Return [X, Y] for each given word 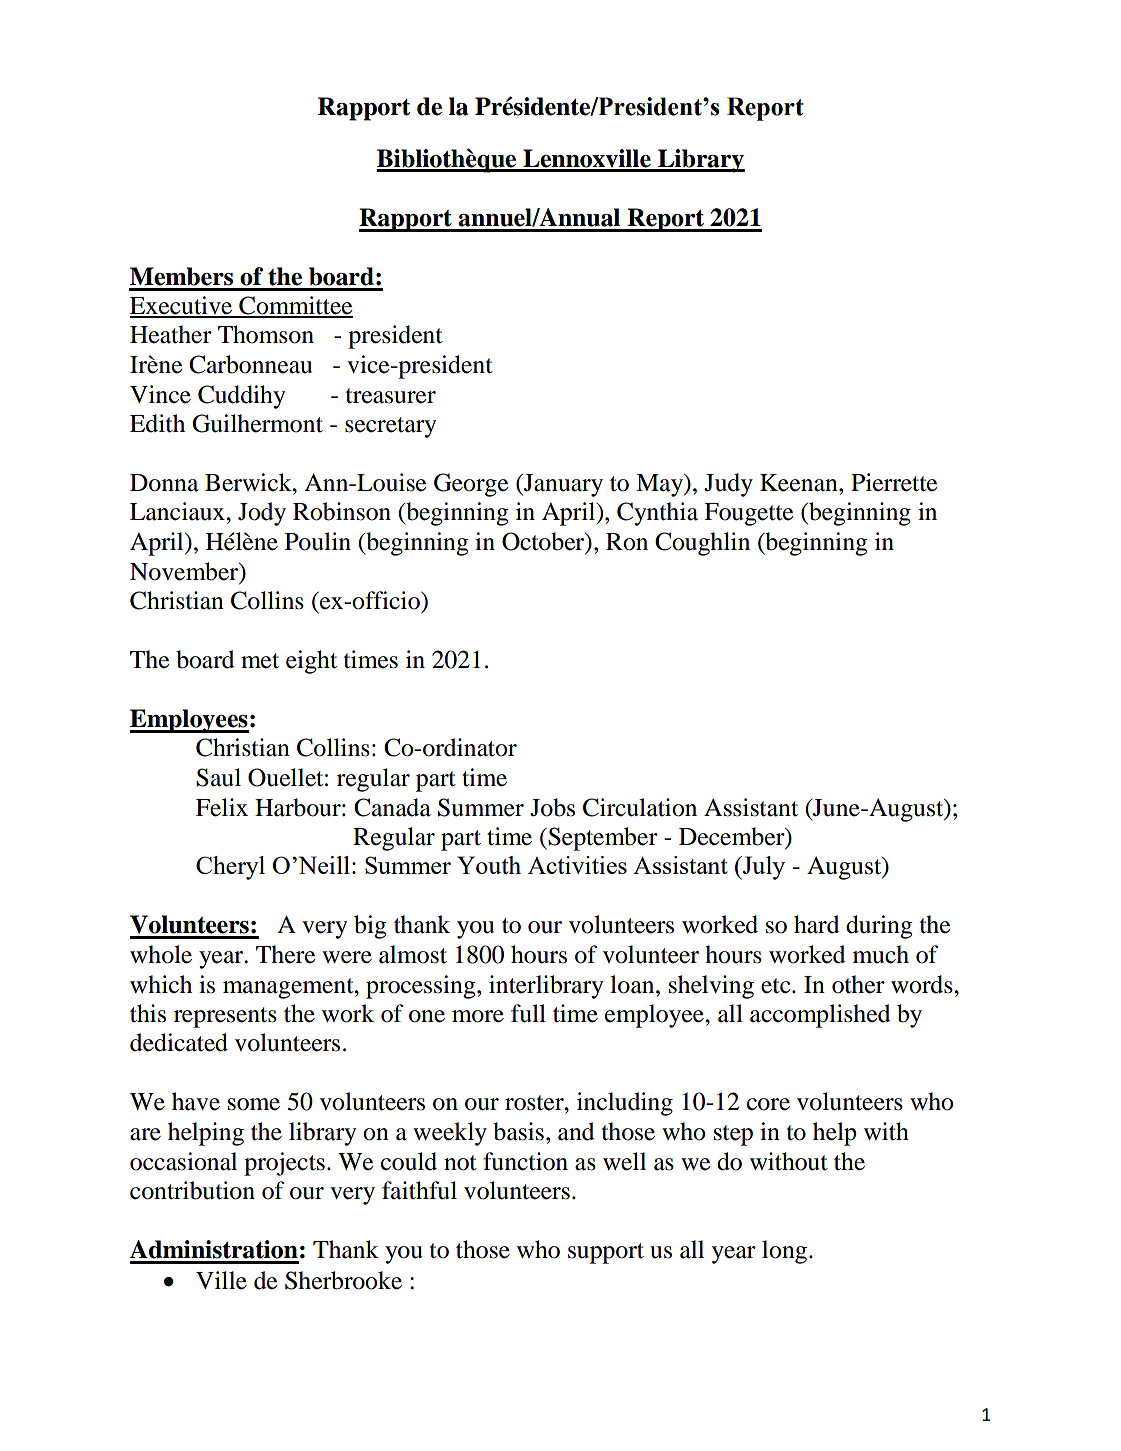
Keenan [800, 483]
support [606, 1253]
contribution [192, 1190]
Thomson [266, 334]
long [784, 1252]
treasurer [391, 396]
